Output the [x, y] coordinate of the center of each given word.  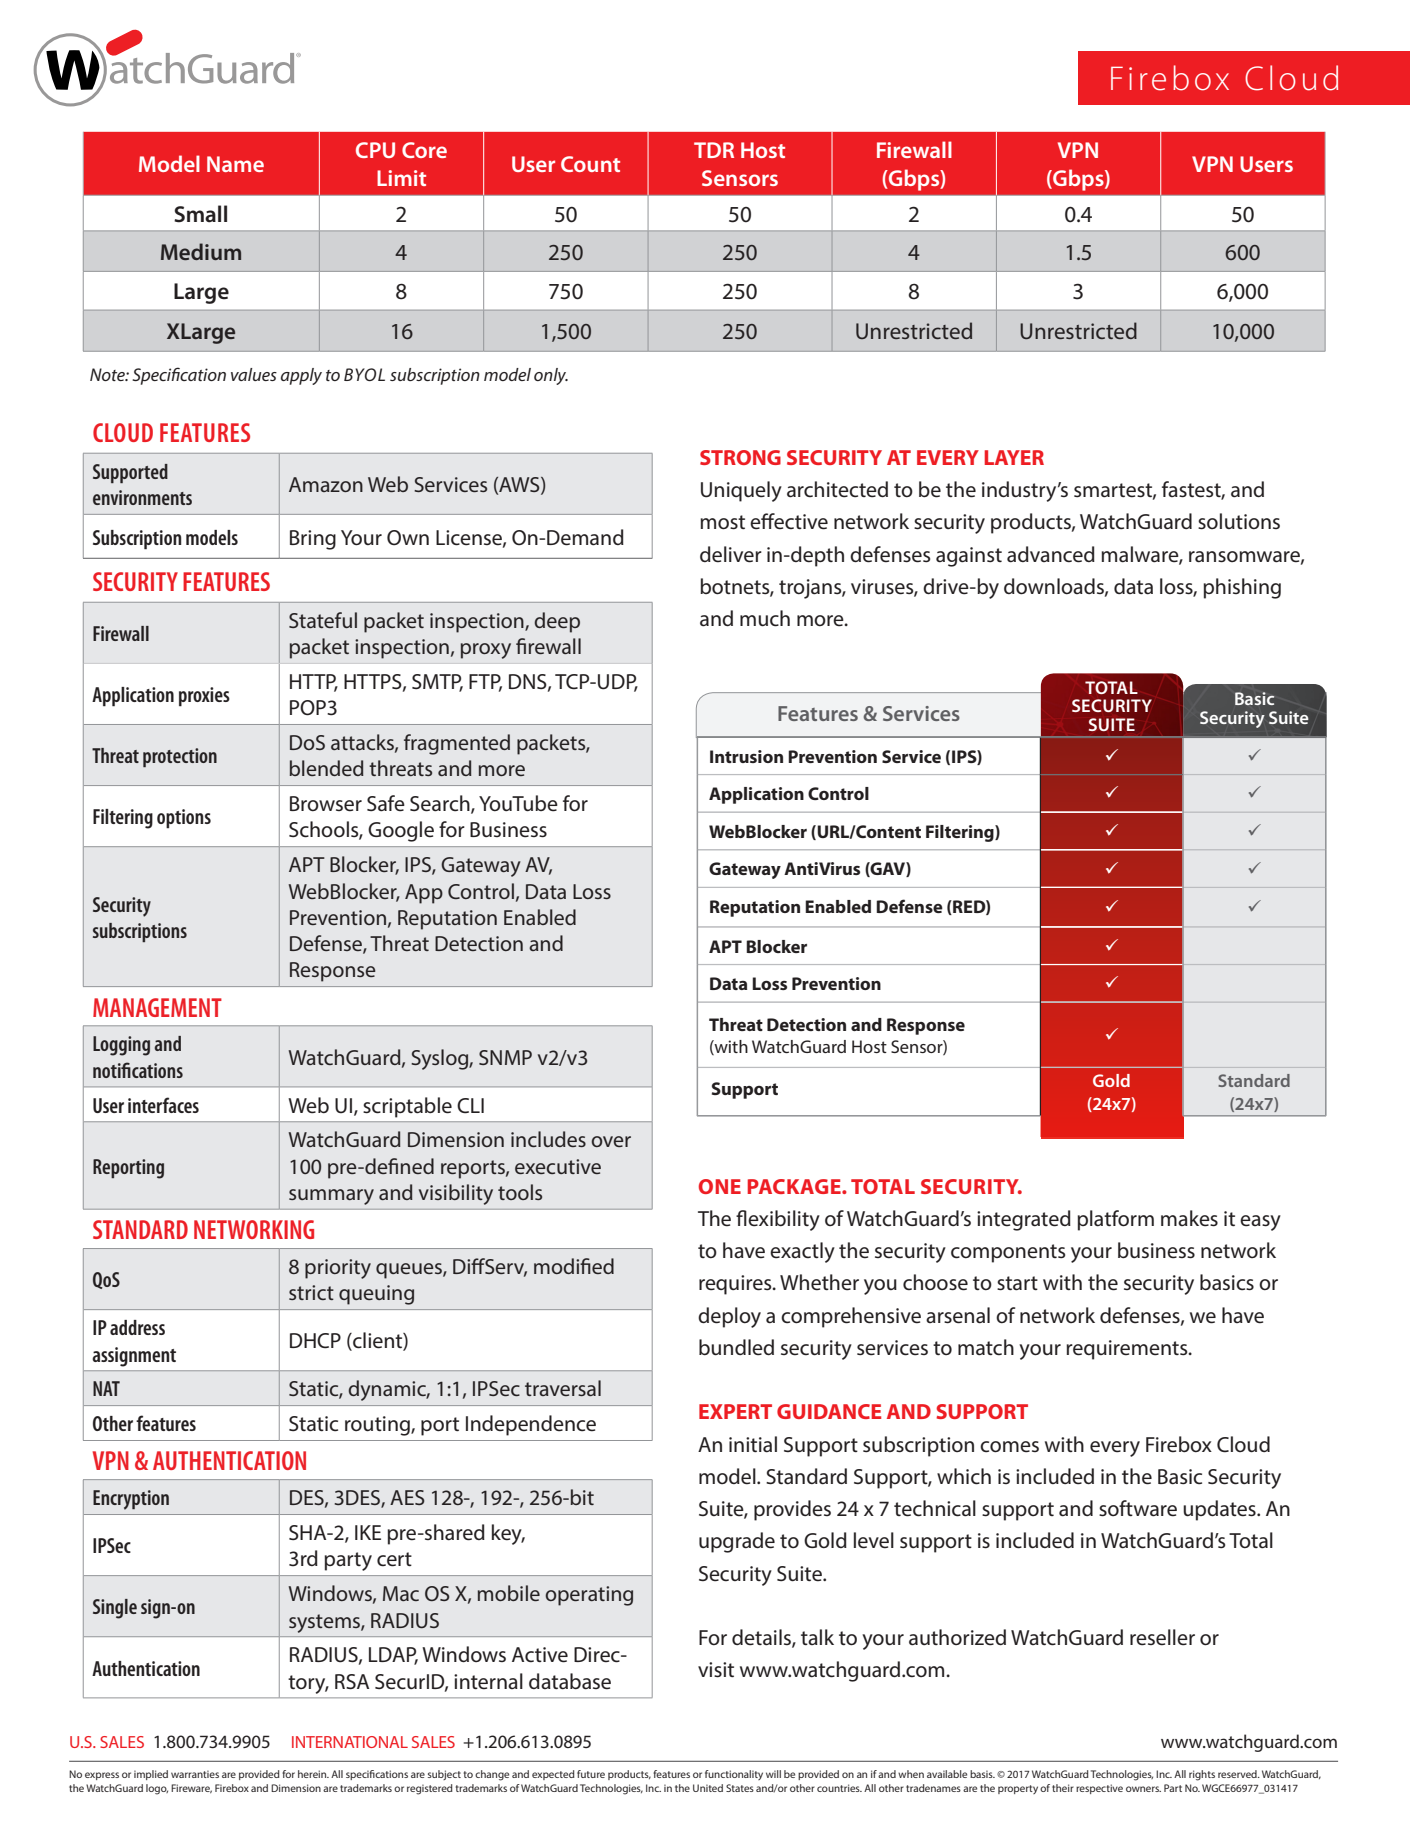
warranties [195, 1774]
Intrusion [746, 756]
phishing [1242, 588]
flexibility [778, 1220]
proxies [204, 697]
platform [1115, 1220]
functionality [734, 1775]
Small [200, 214]
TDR [714, 150]
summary [331, 1197]
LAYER [1014, 457]
